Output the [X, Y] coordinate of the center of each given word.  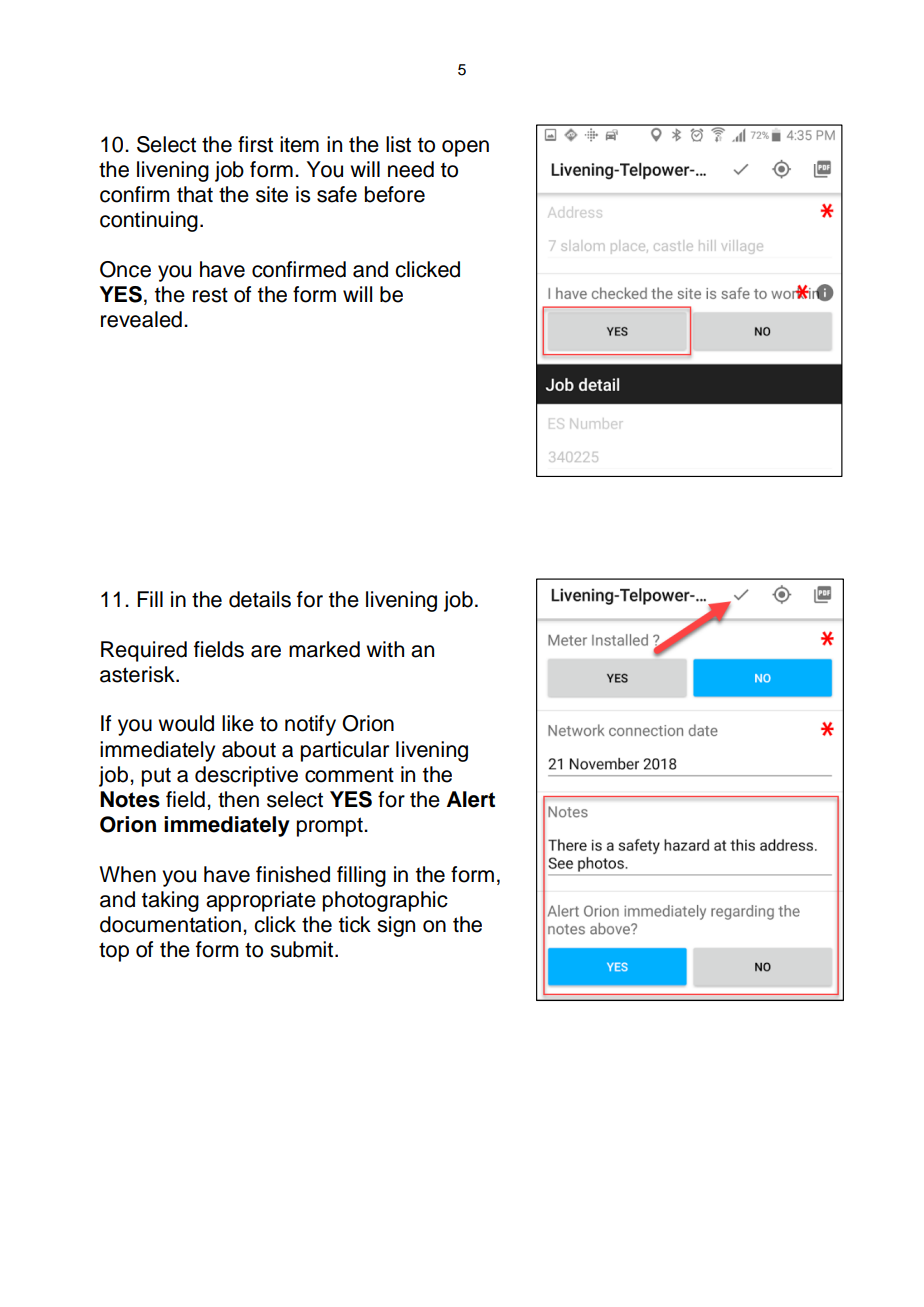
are [266, 651]
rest [210, 295]
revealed [141, 319]
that [195, 194]
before [395, 194]
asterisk [138, 674]
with [385, 649]
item [299, 144]
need [411, 169]
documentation [170, 924]
